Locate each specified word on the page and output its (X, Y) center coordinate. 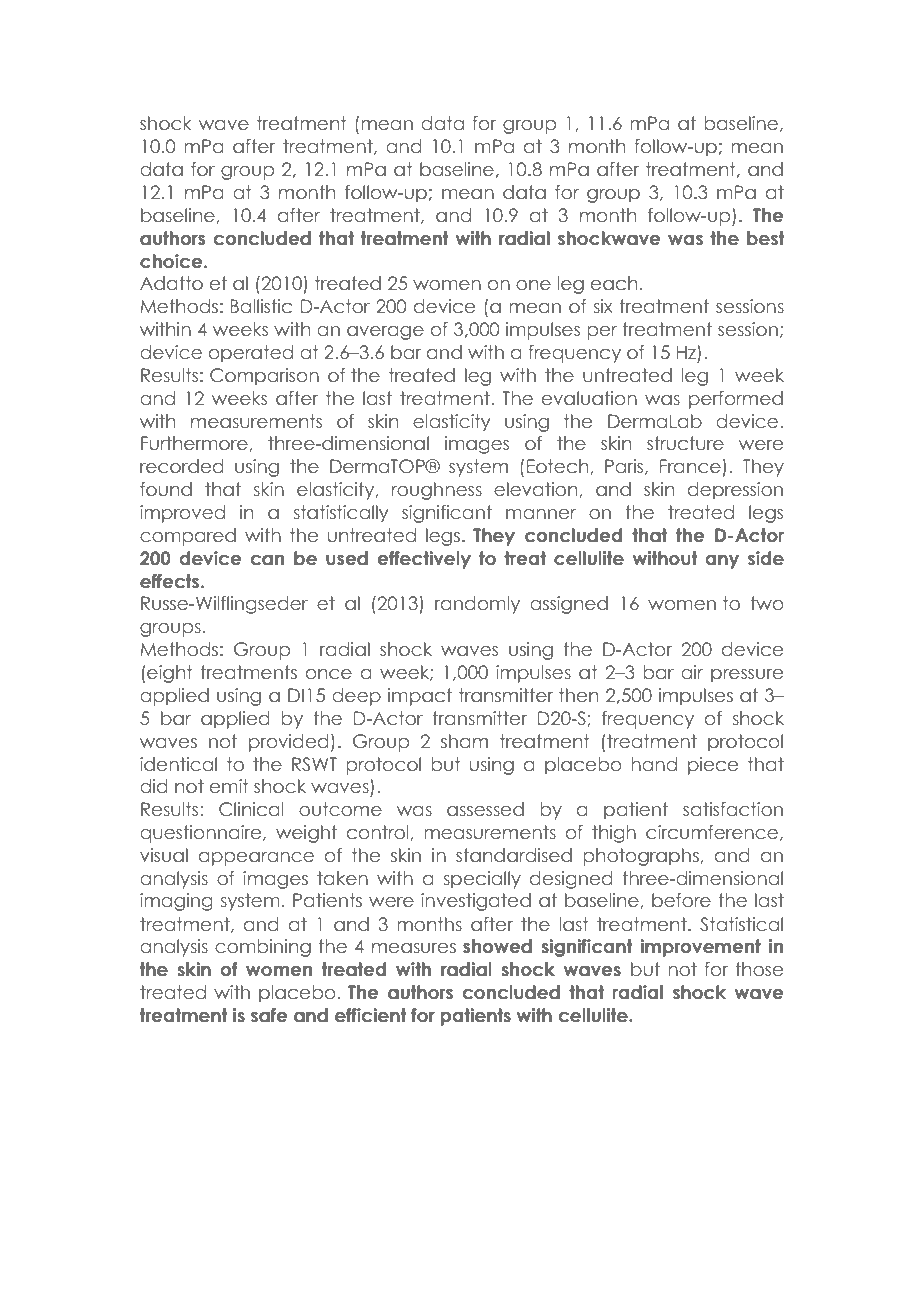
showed (497, 946)
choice (172, 261)
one (533, 285)
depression (735, 491)
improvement (700, 948)
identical (178, 764)
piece (713, 766)
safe (269, 1015)
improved (182, 514)
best (766, 238)
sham (464, 741)
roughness (437, 491)
